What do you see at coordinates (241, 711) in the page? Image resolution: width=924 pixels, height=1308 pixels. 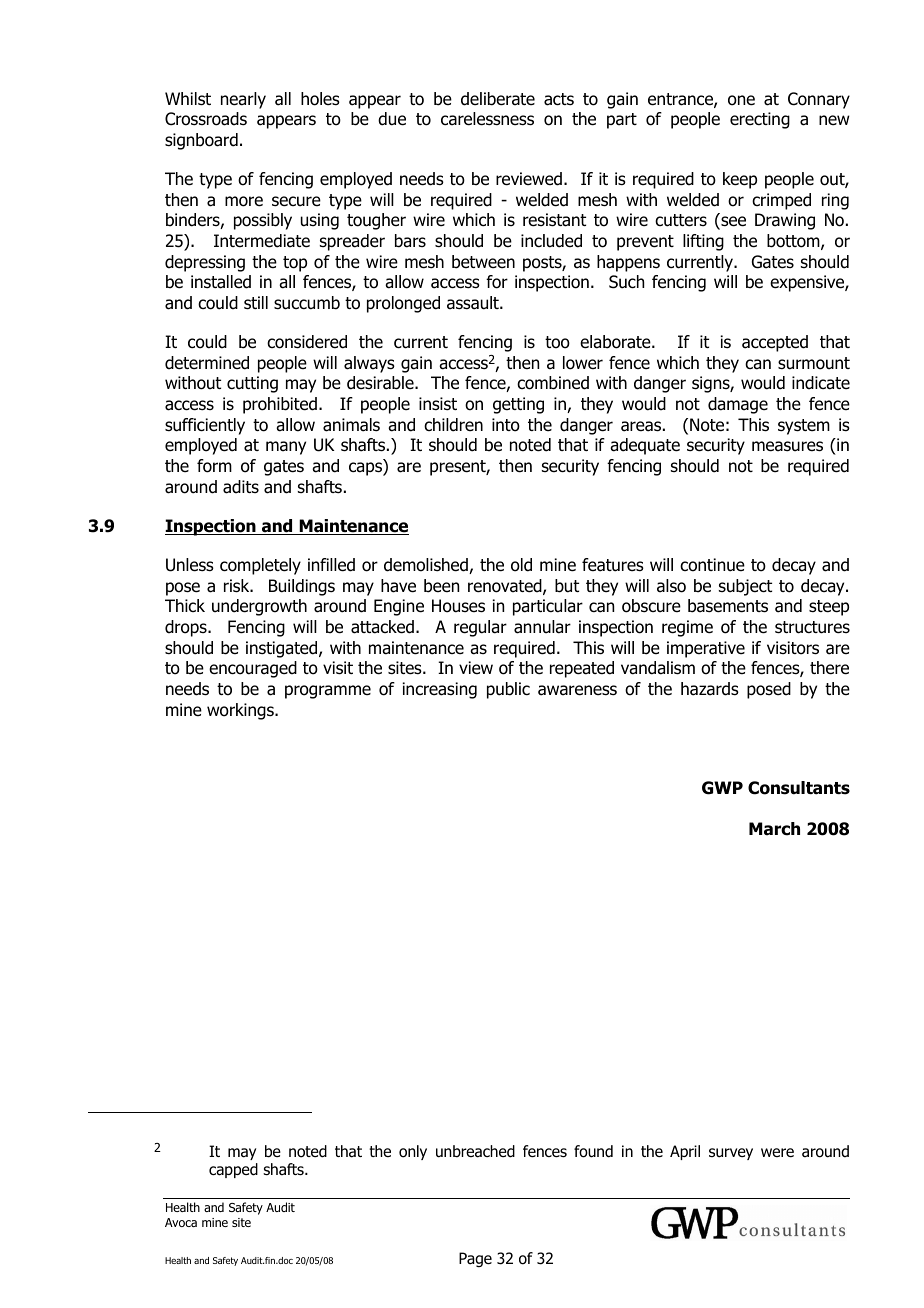 I see `workings` at bounding box center [241, 711].
